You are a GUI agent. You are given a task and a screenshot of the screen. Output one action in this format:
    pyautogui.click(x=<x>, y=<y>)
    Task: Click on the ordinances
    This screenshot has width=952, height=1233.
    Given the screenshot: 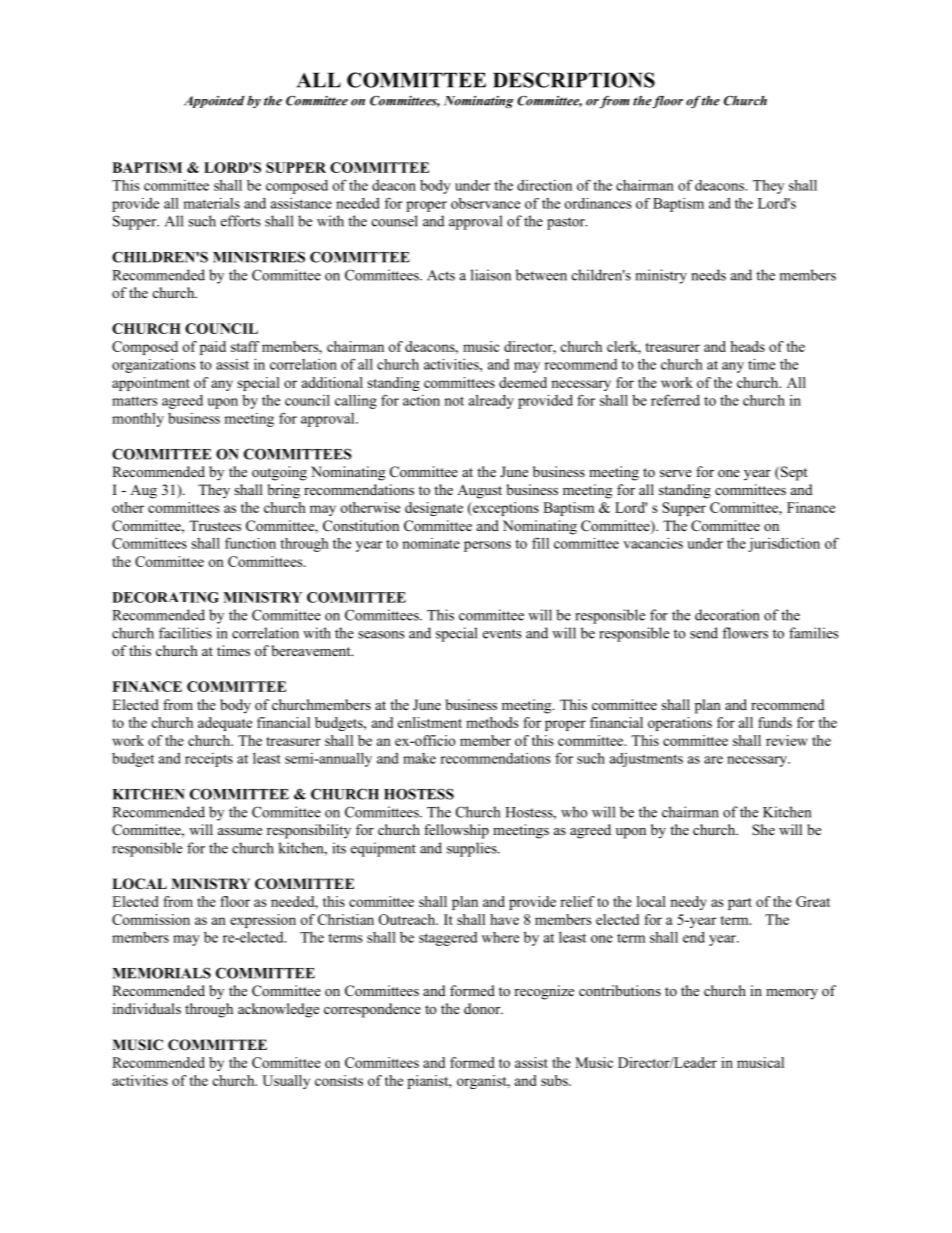 What is the action you would take?
    pyautogui.click(x=598, y=203)
